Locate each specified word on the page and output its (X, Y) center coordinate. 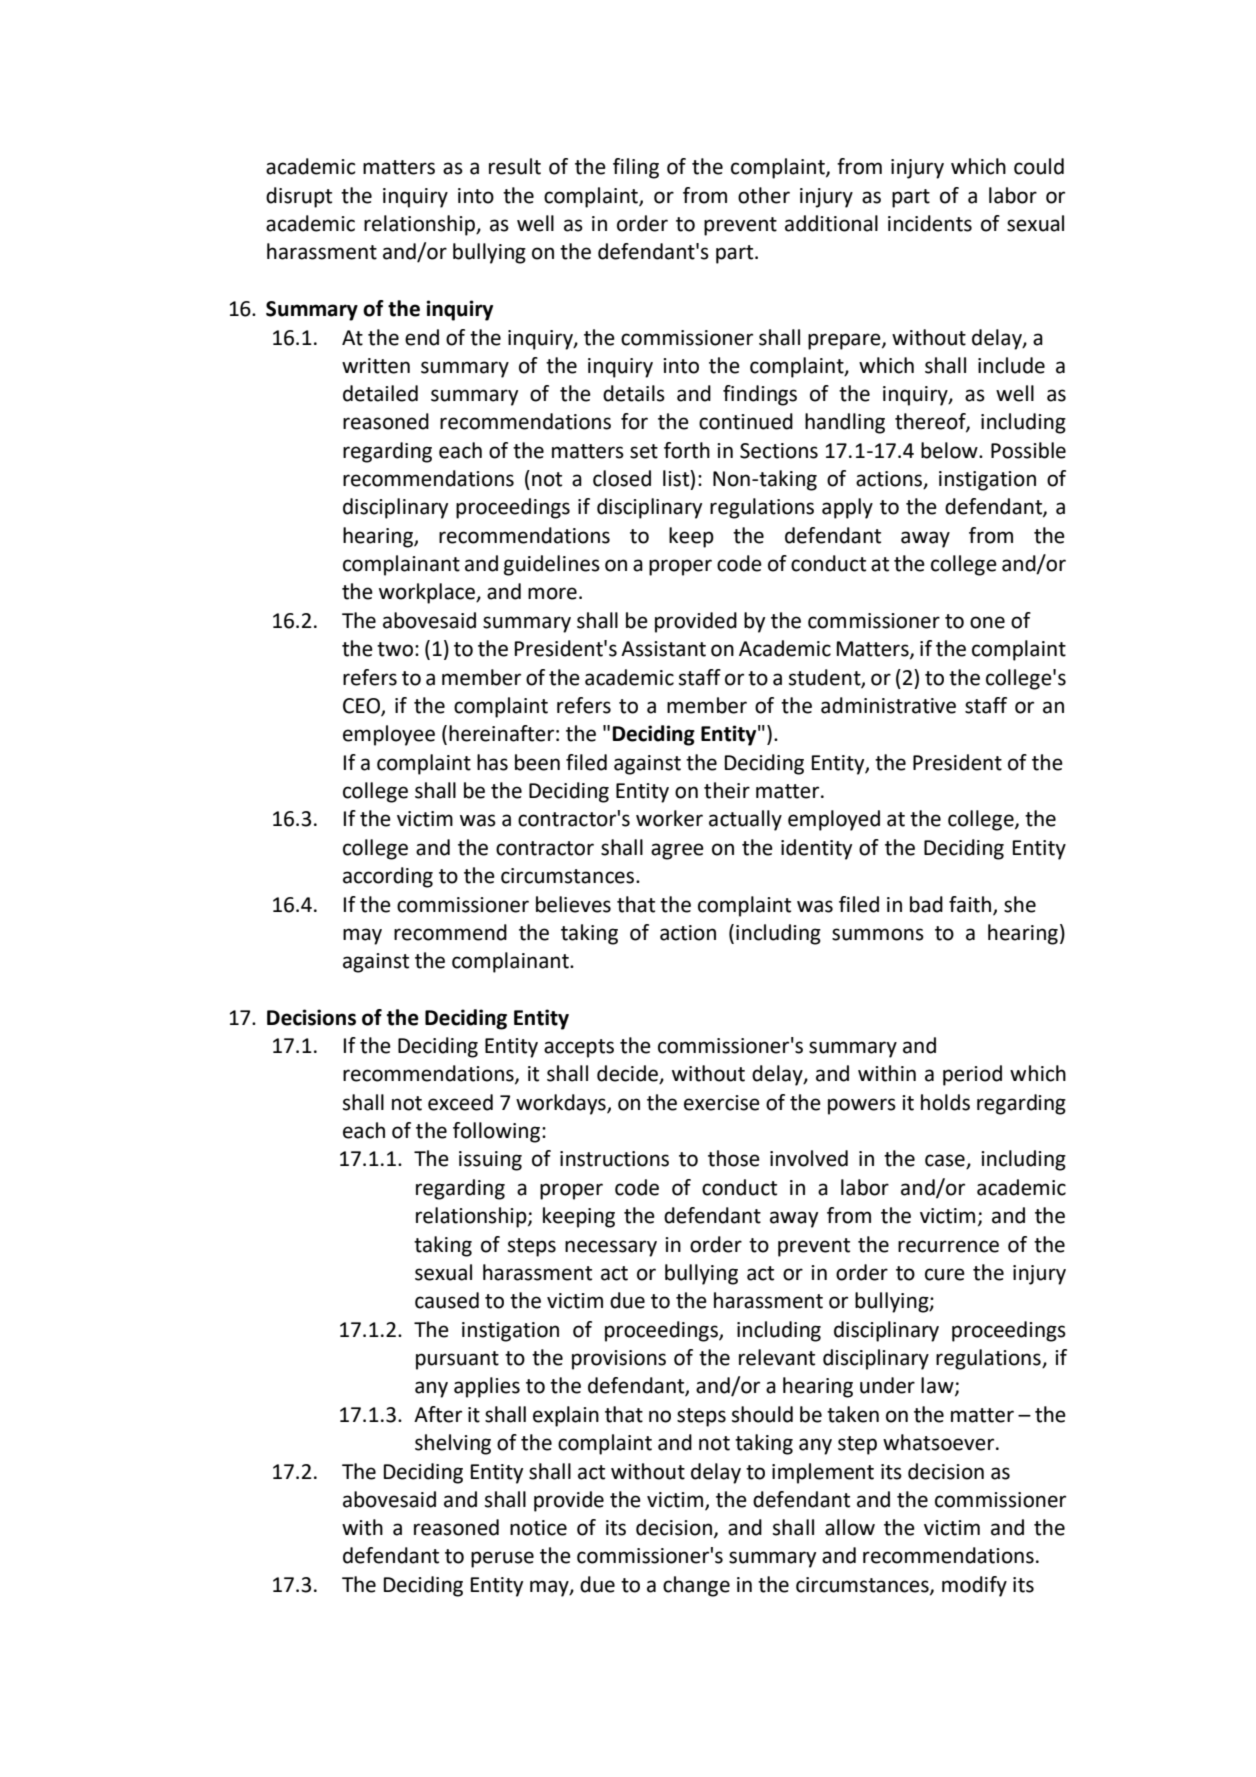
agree (677, 851)
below (950, 450)
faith (971, 905)
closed (622, 478)
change (696, 1586)
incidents (930, 223)
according (388, 877)
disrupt (299, 197)
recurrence (948, 1246)
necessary (611, 1248)
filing (636, 168)
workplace (428, 593)
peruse (502, 1559)
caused (447, 1300)
